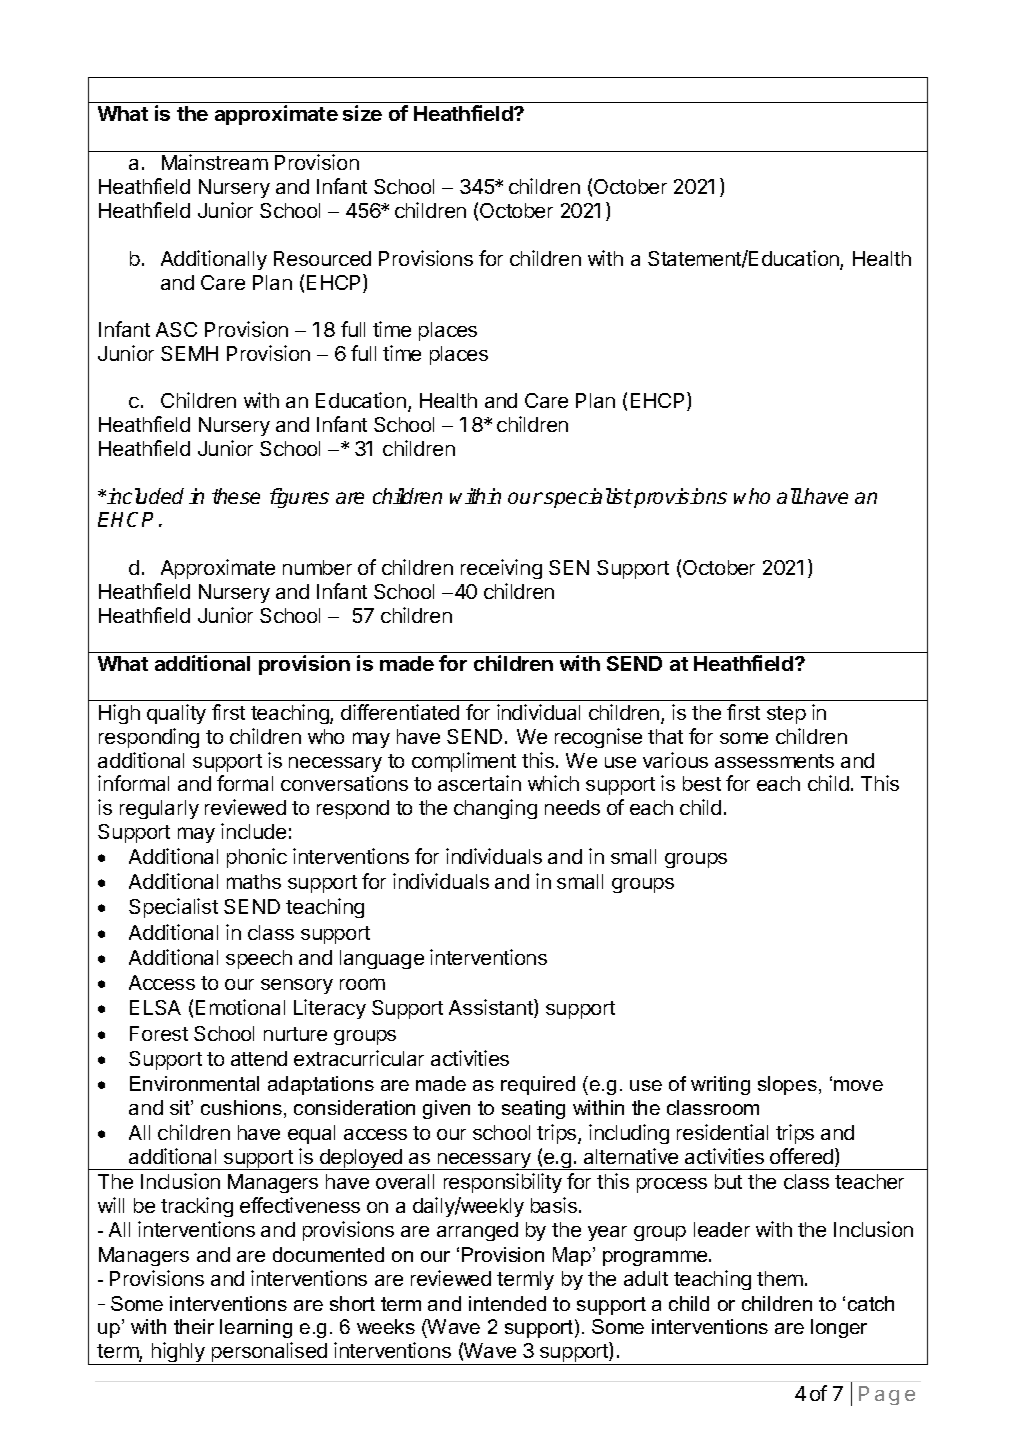 The image size is (1028, 1453). I want to click on their, so click(194, 1326).
